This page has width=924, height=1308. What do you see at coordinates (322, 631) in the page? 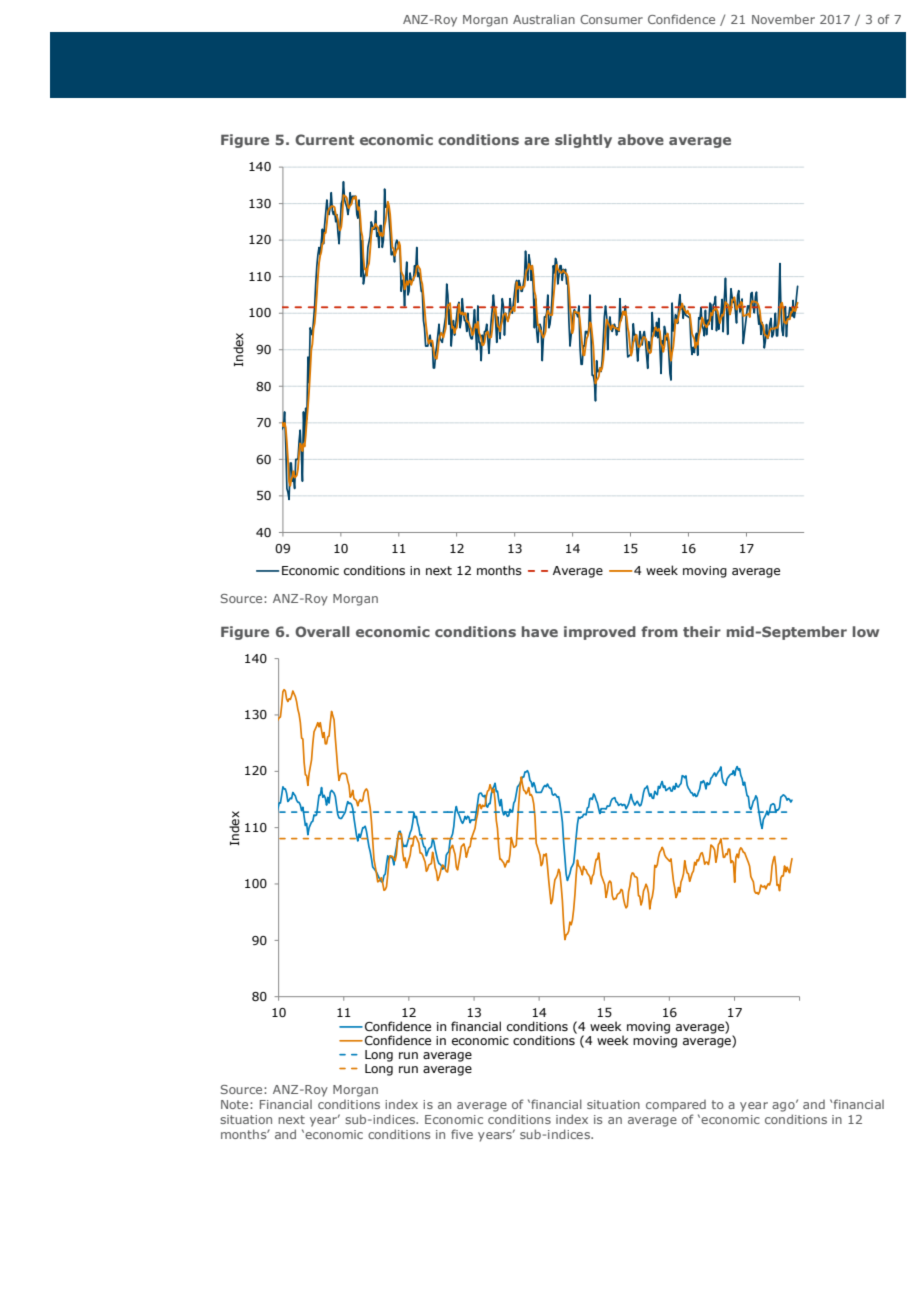
I see `Overall` at bounding box center [322, 631].
